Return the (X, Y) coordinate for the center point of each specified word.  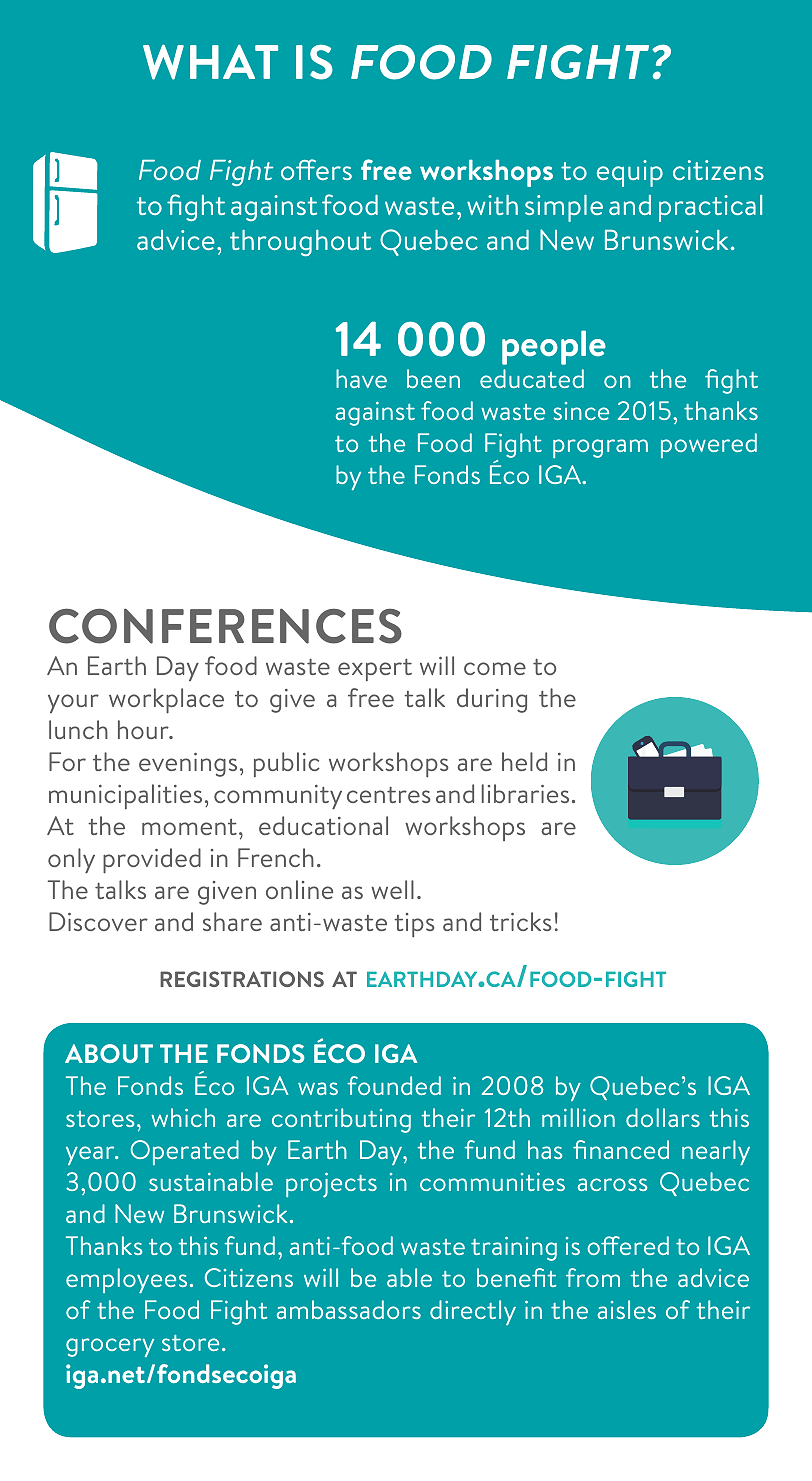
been (433, 378)
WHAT (210, 62)
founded (394, 1085)
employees (126, 1280)
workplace (166, 701)
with (492, 205)
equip (630, 173)
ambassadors (349, 1309)
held (524, 761)
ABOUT (109, 1053)
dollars (663, 1117)
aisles (627, 1309)
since (581, 411)
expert (375, 670)
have (361, 378)
